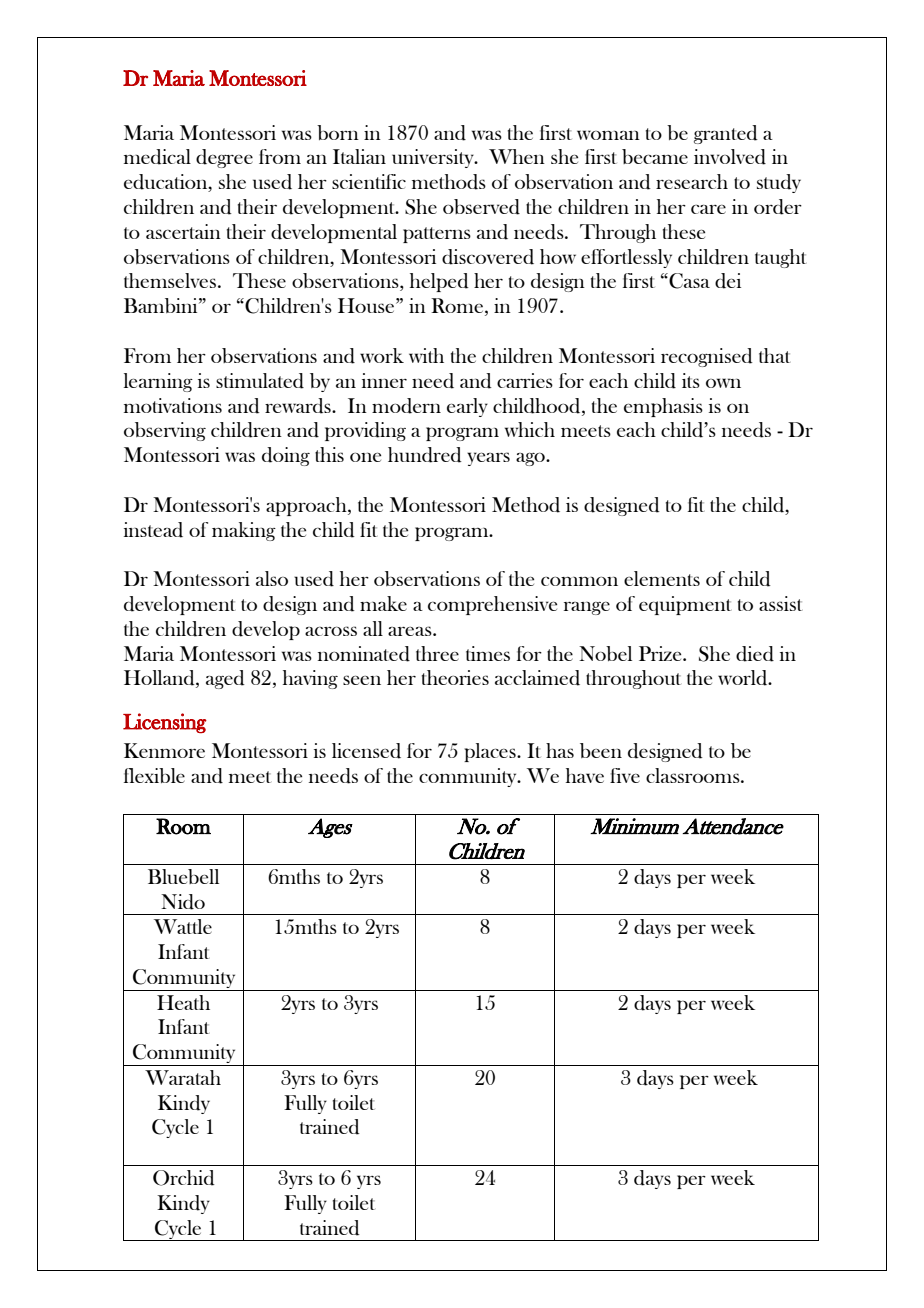 Image resolution: width=924 pixels, height=1308 pixels. What do you see at coordinates (164, 750) in the document?
I see `Kenmore` at bounding box center [164, 750].
